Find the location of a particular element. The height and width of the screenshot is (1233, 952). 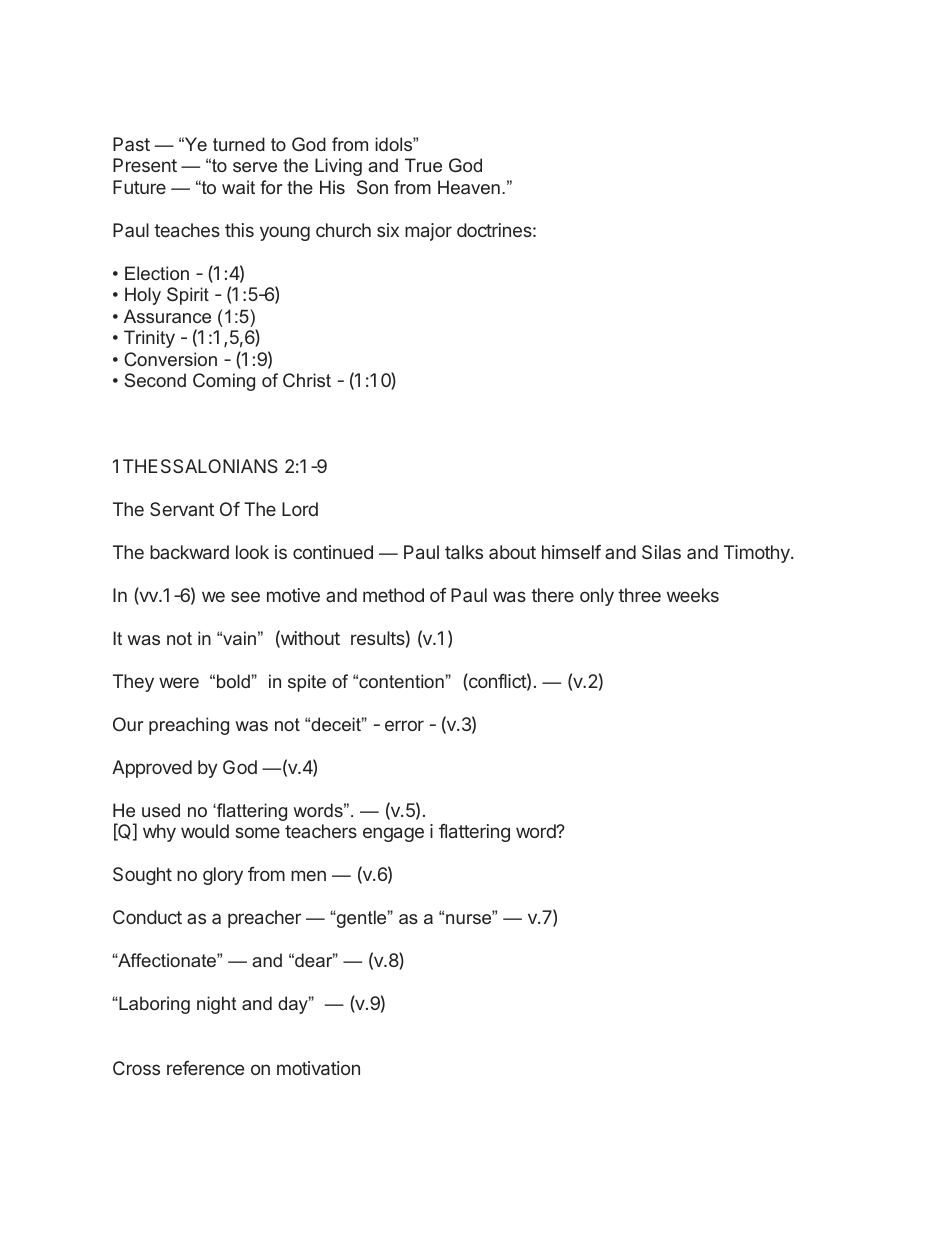

wait is located at coordinates (238, 187).
